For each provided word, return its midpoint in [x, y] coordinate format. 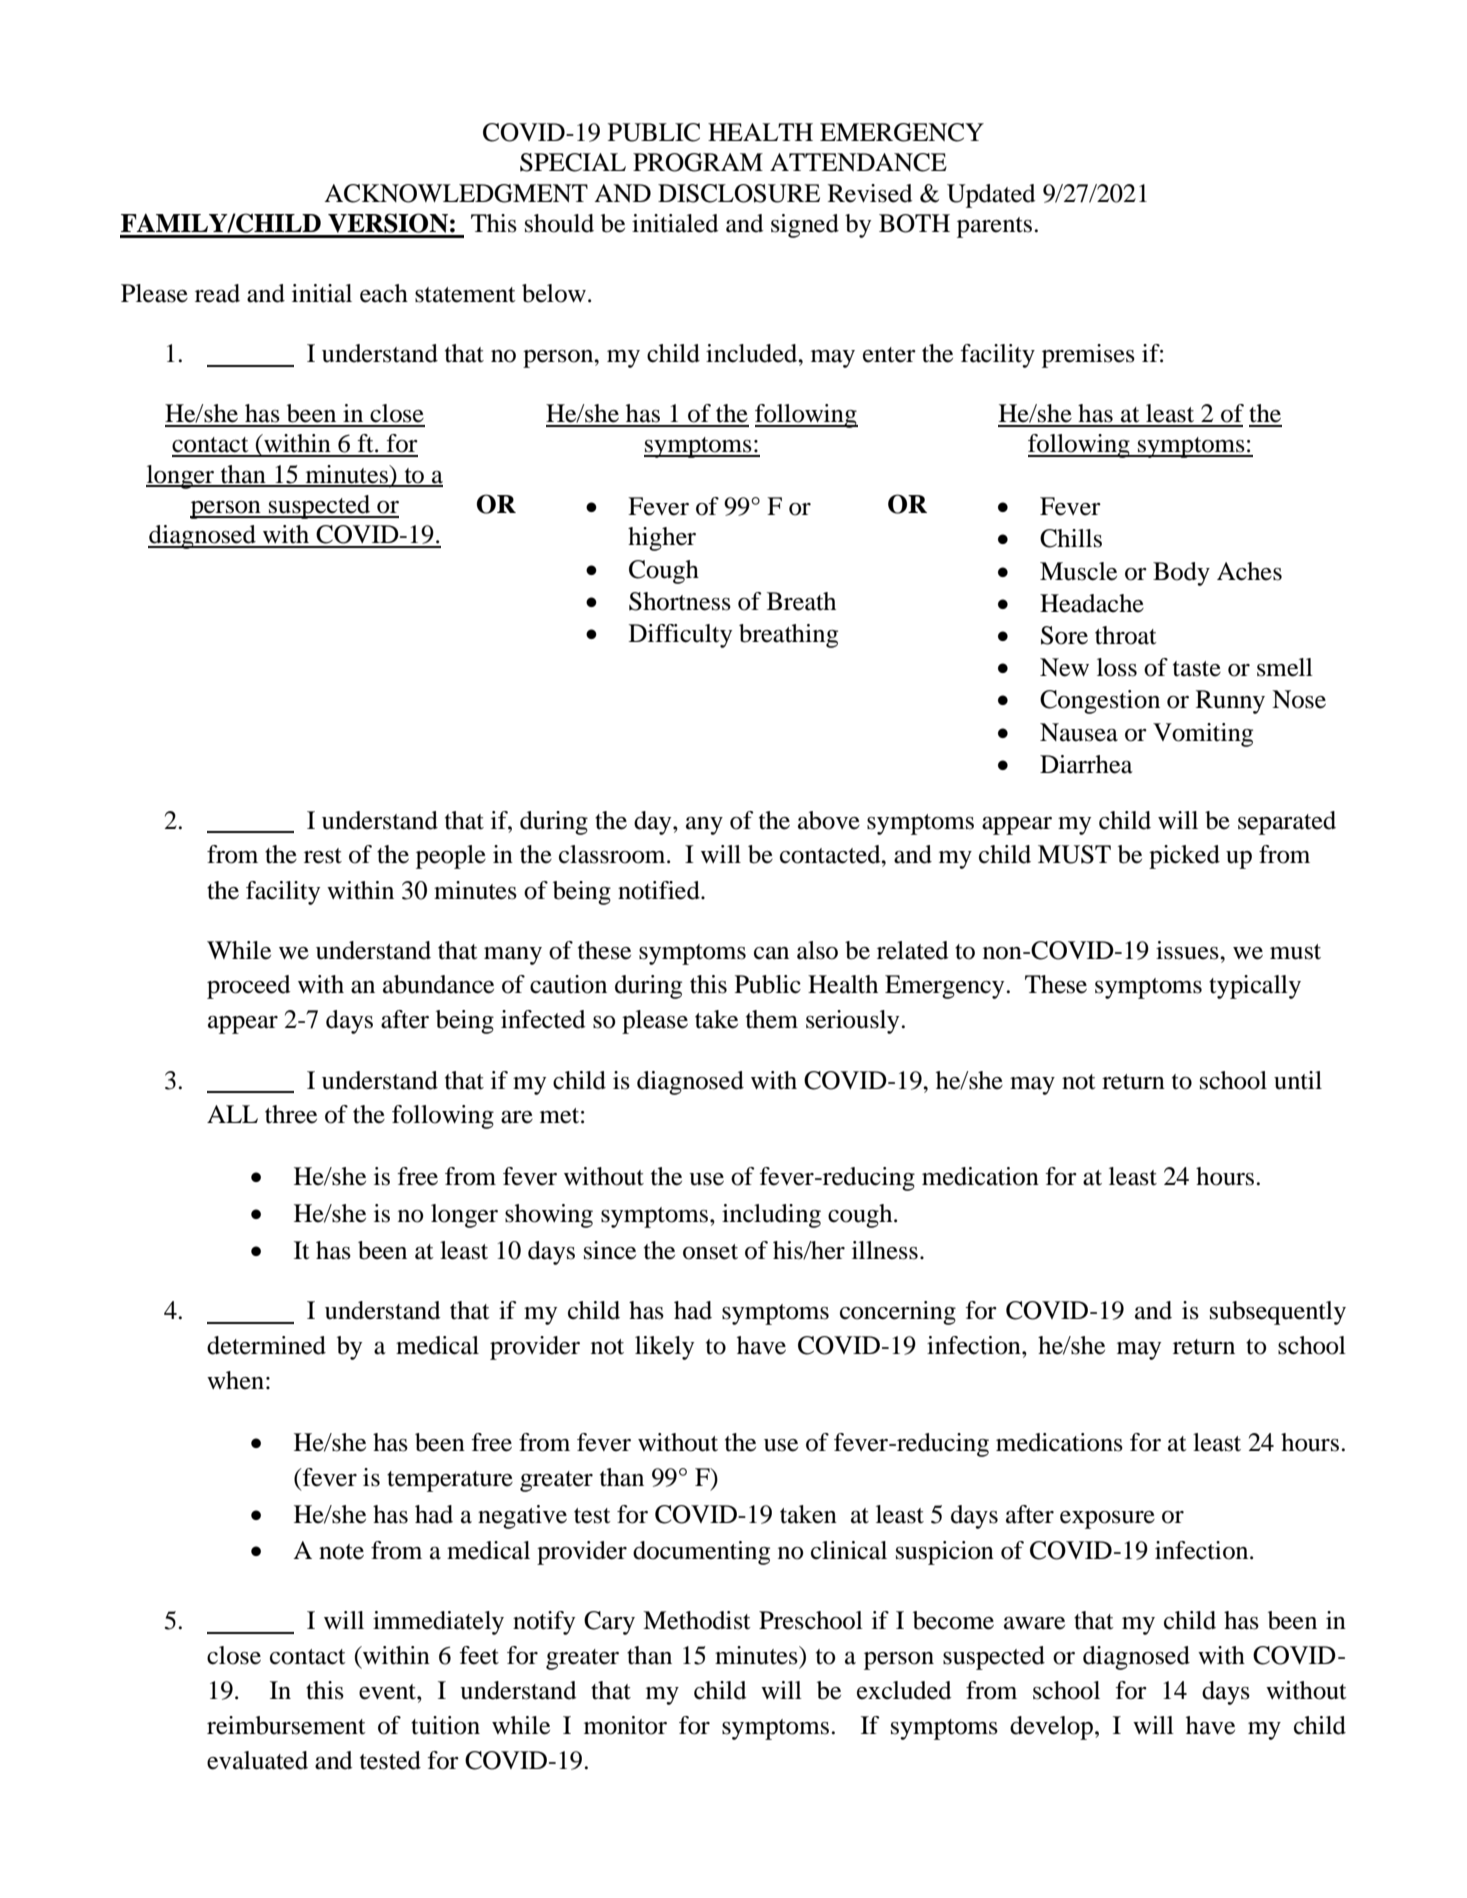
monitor [625, 1725]
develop [1051, 1728]
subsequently [1278, 1313]
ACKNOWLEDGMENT [456, 193]
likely [664, 1348]
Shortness [680, 601]
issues [1188, 950]
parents [994, 227]
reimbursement [286, 1725]
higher [662, 539]
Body [1181, 574]
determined [266, 1345]
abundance [438, 984]
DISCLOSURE [739, 193]
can [771, 953]
